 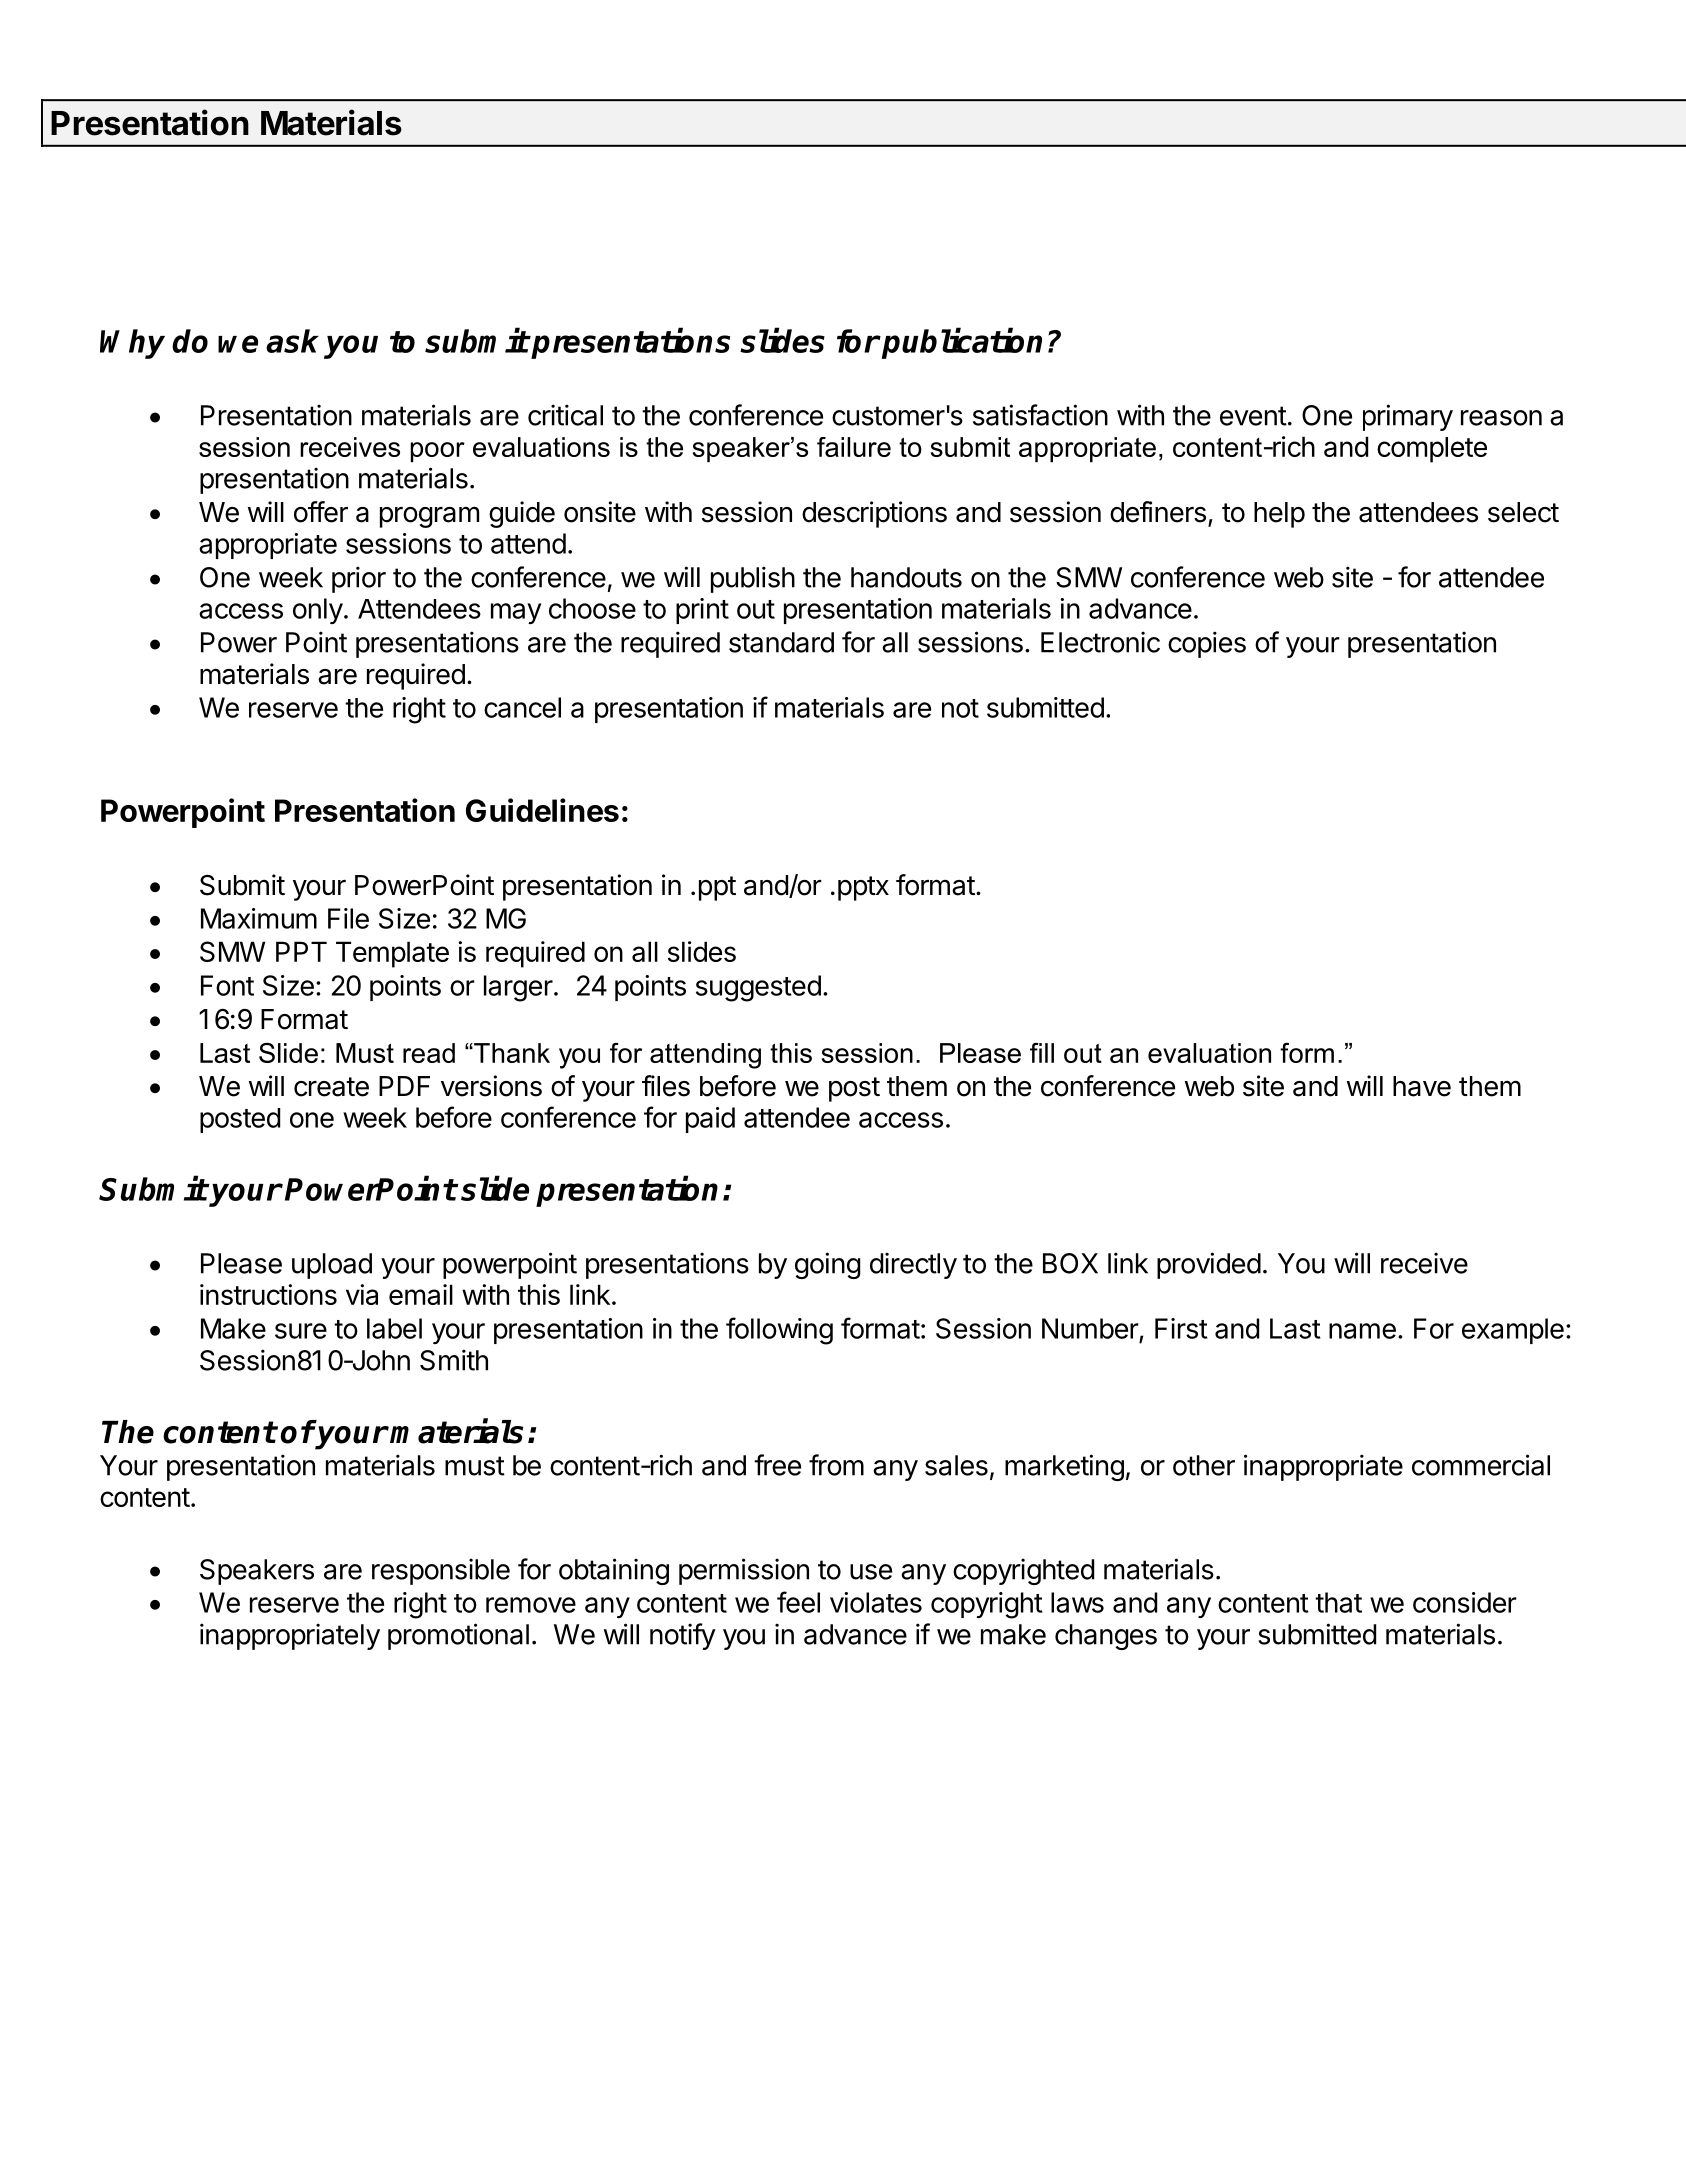 I want to click on name, so click(x=1362, y=1331).
